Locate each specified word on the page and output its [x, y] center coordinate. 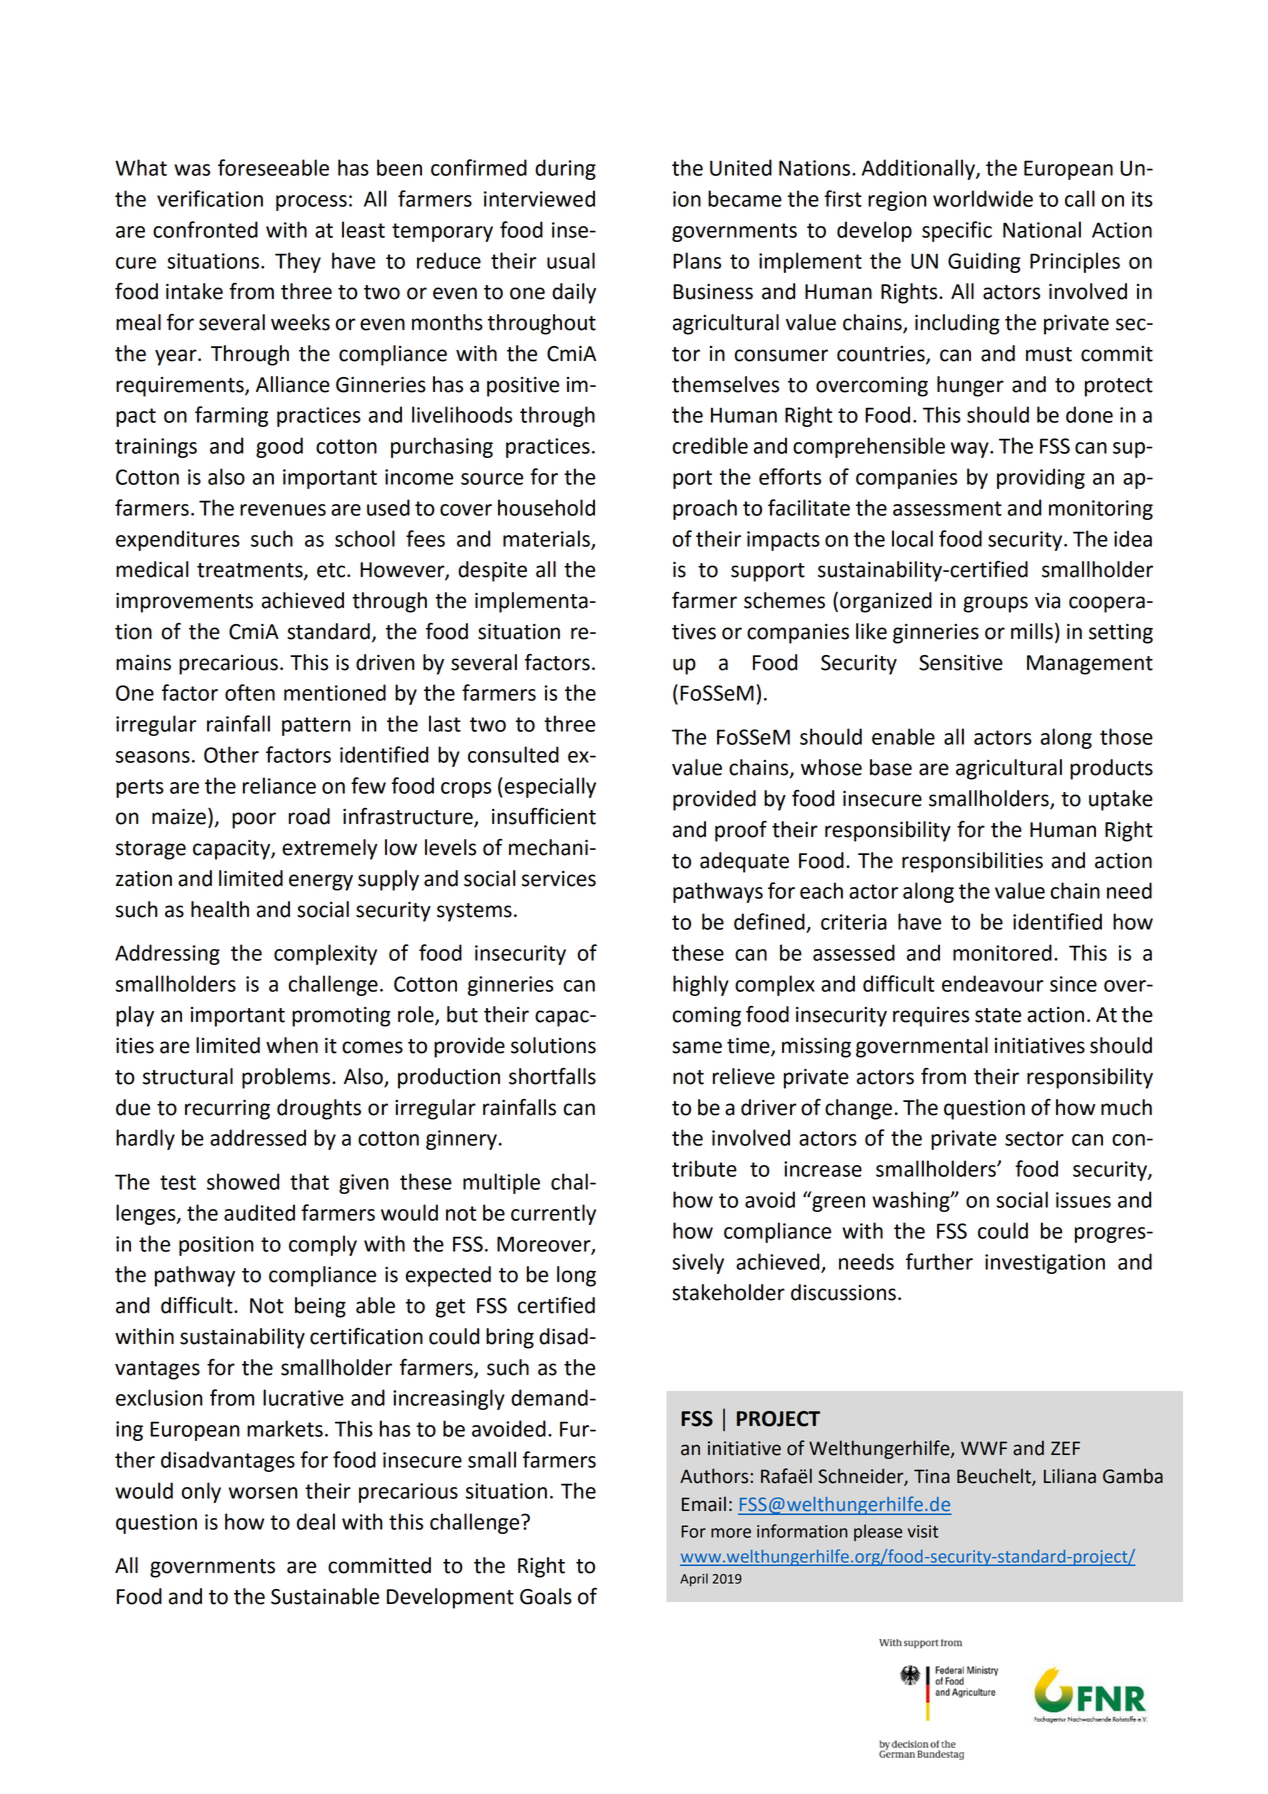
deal [316, 1521]
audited [259, 1212]
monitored [1002, 952]
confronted [205, 229]
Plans [697, 260]
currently [553, 1214]
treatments [251, 571]
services [559, 879]
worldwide [983, 198]
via [1047, 601]
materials [547, 539]
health [220, 909]
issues [1083, 1200]
